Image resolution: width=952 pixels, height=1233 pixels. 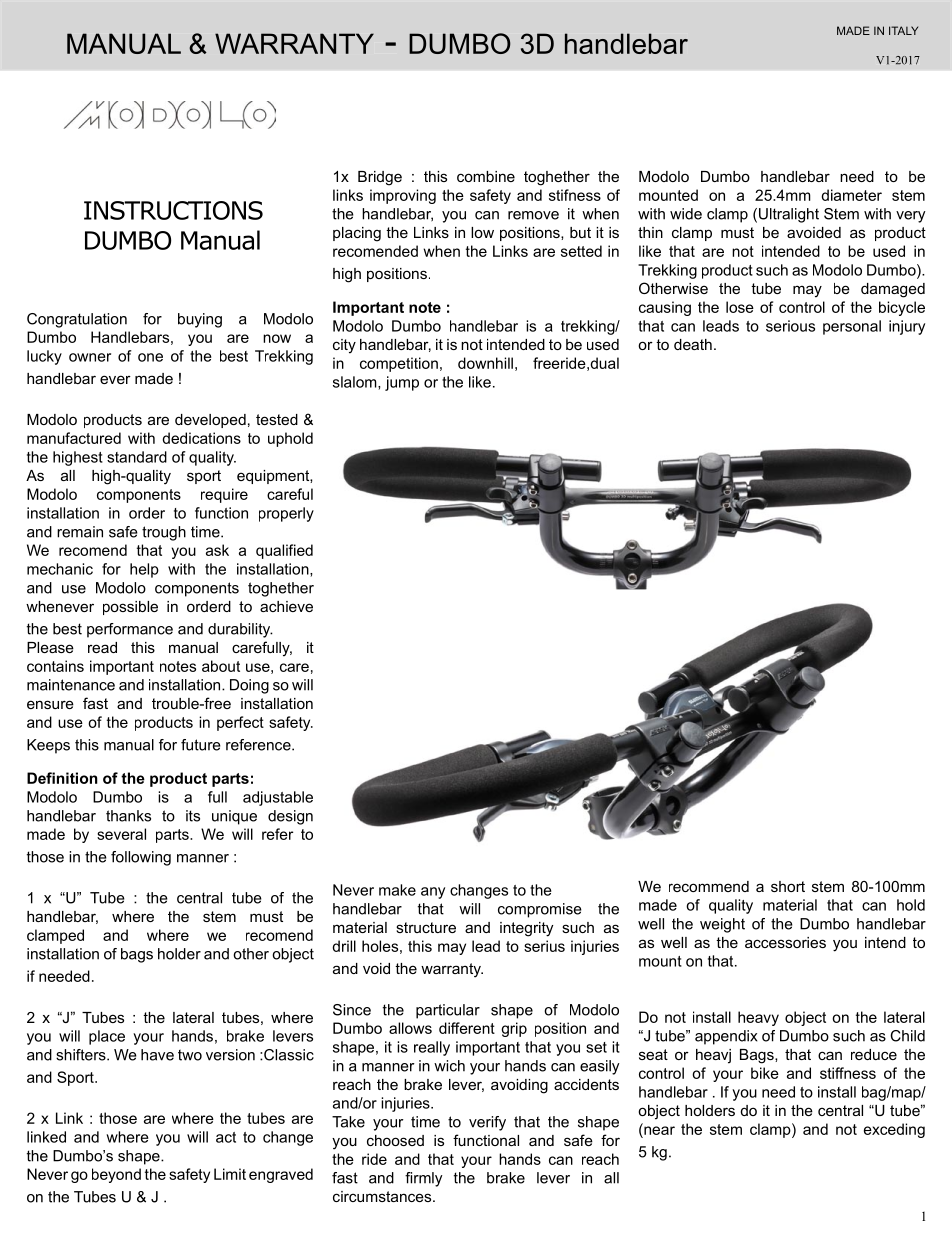 I want to click on verify, so click(x=487, y=1123).
